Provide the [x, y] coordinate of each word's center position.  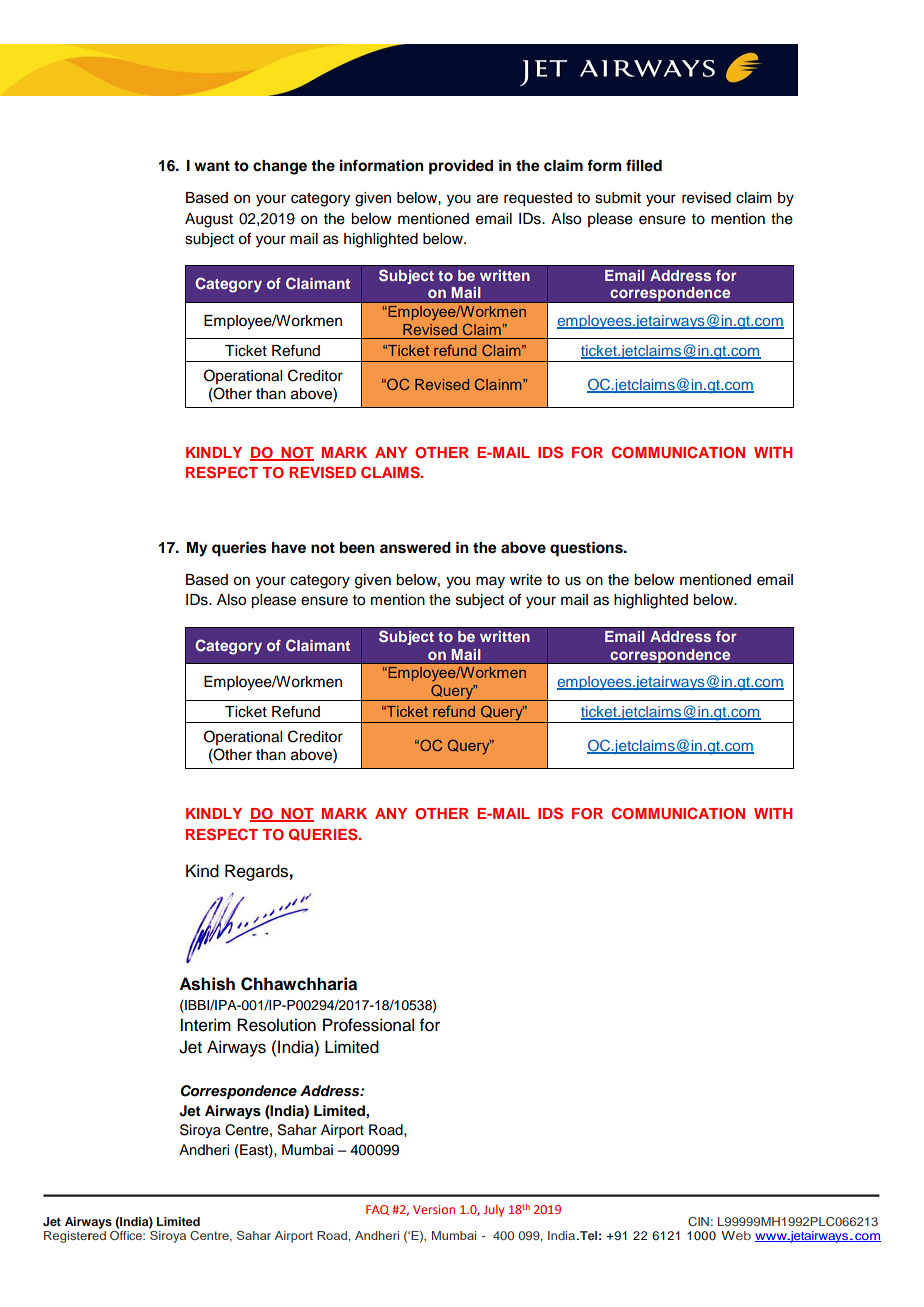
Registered [75, 1237]
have [289, 548]
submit [618, 198]
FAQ [377, 1210]
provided [461, 167]
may [490, 582]
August [209, 220]
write [526, 580]
